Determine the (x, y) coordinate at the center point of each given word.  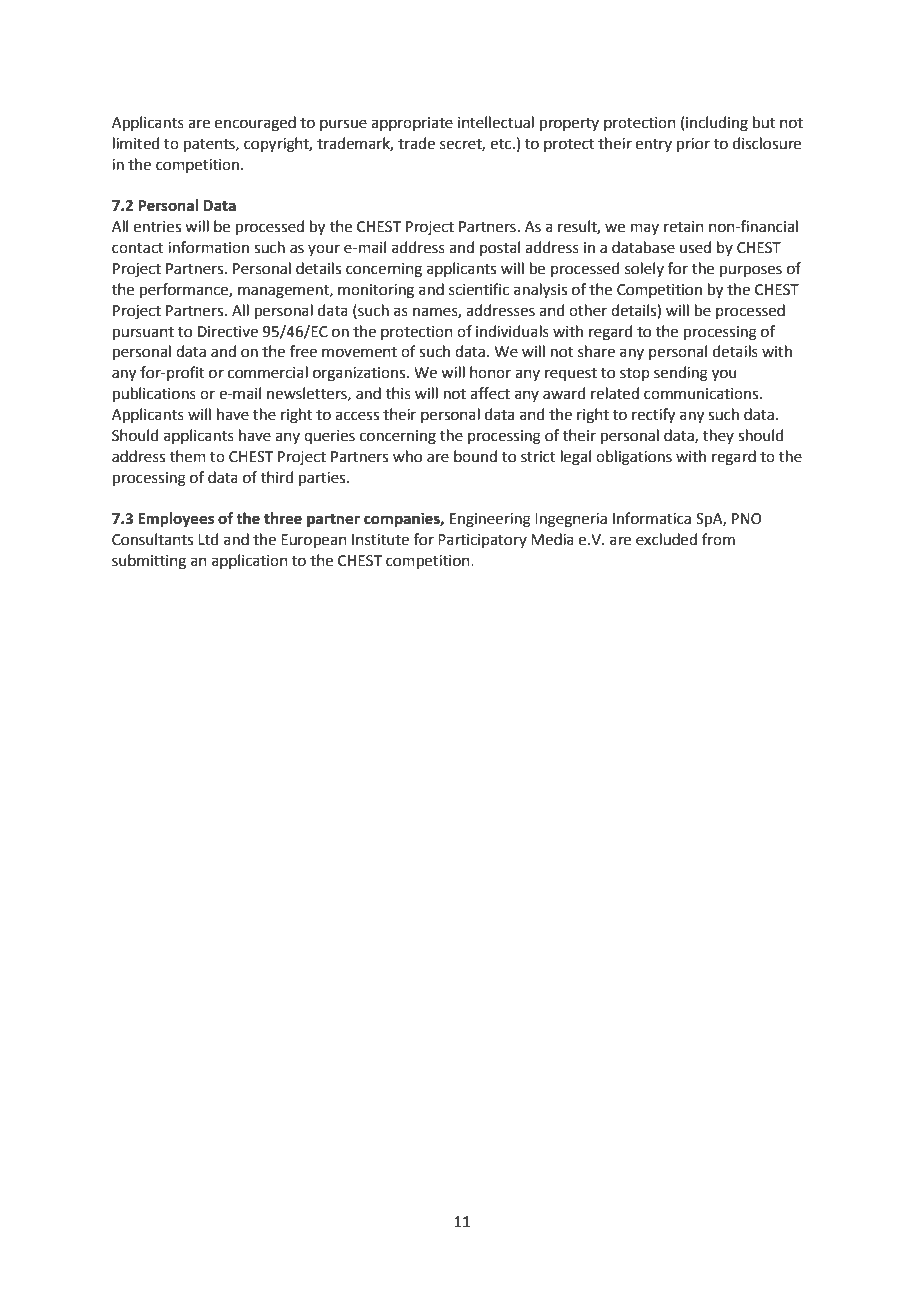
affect (490, 393)
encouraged (255, 124)
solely (644, 269)
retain (684, 227)
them (188, 456)
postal (500, 248)
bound (475, 456)
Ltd (208, 539)
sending (681, 374)
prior (693, 145)
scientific (479, 289)
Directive (228, 332)
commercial (268, 372)
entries (157, 227)
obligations (634, 458)
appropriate (412, 124)
